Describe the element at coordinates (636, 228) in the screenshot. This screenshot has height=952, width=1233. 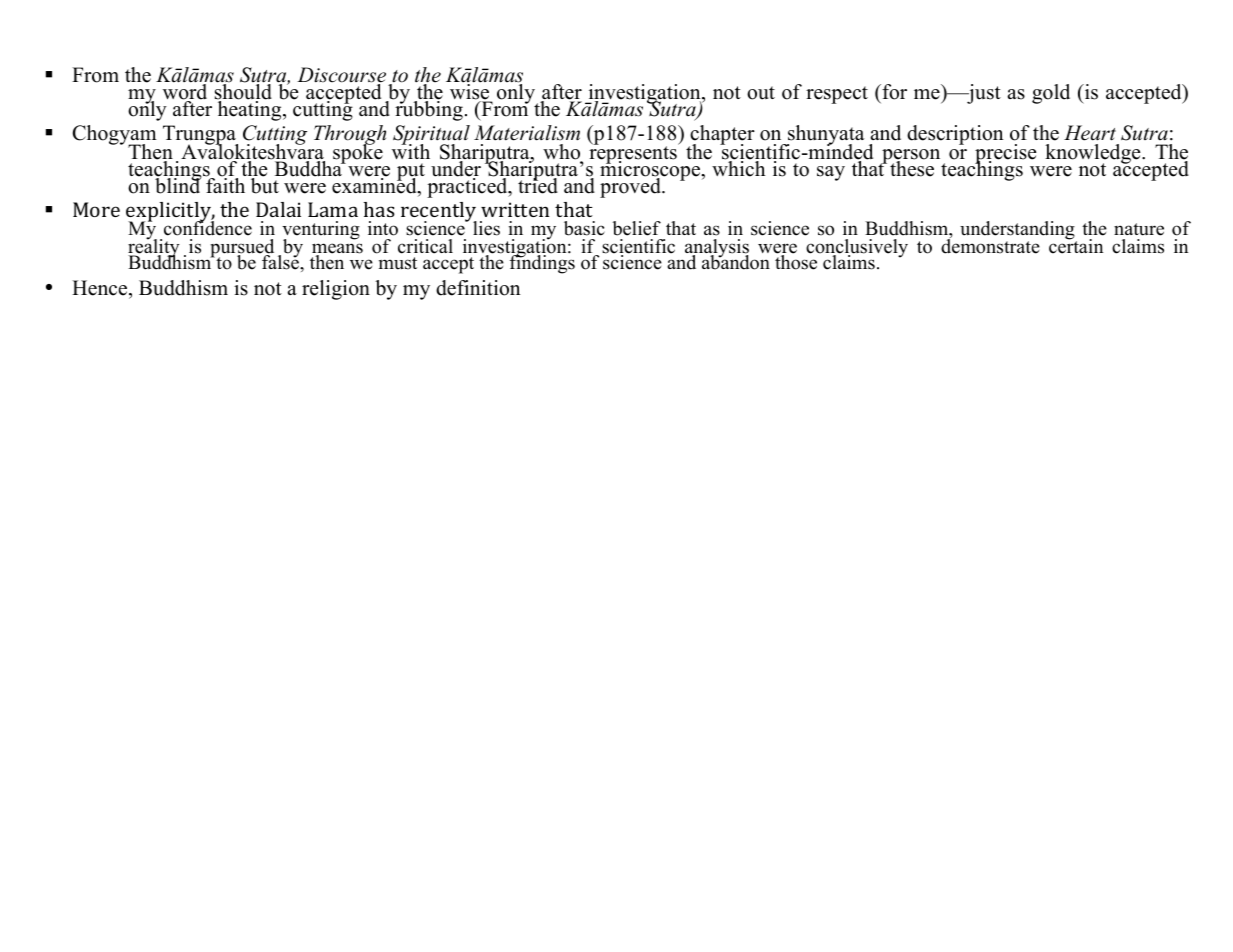
I see `belief` at that location.
